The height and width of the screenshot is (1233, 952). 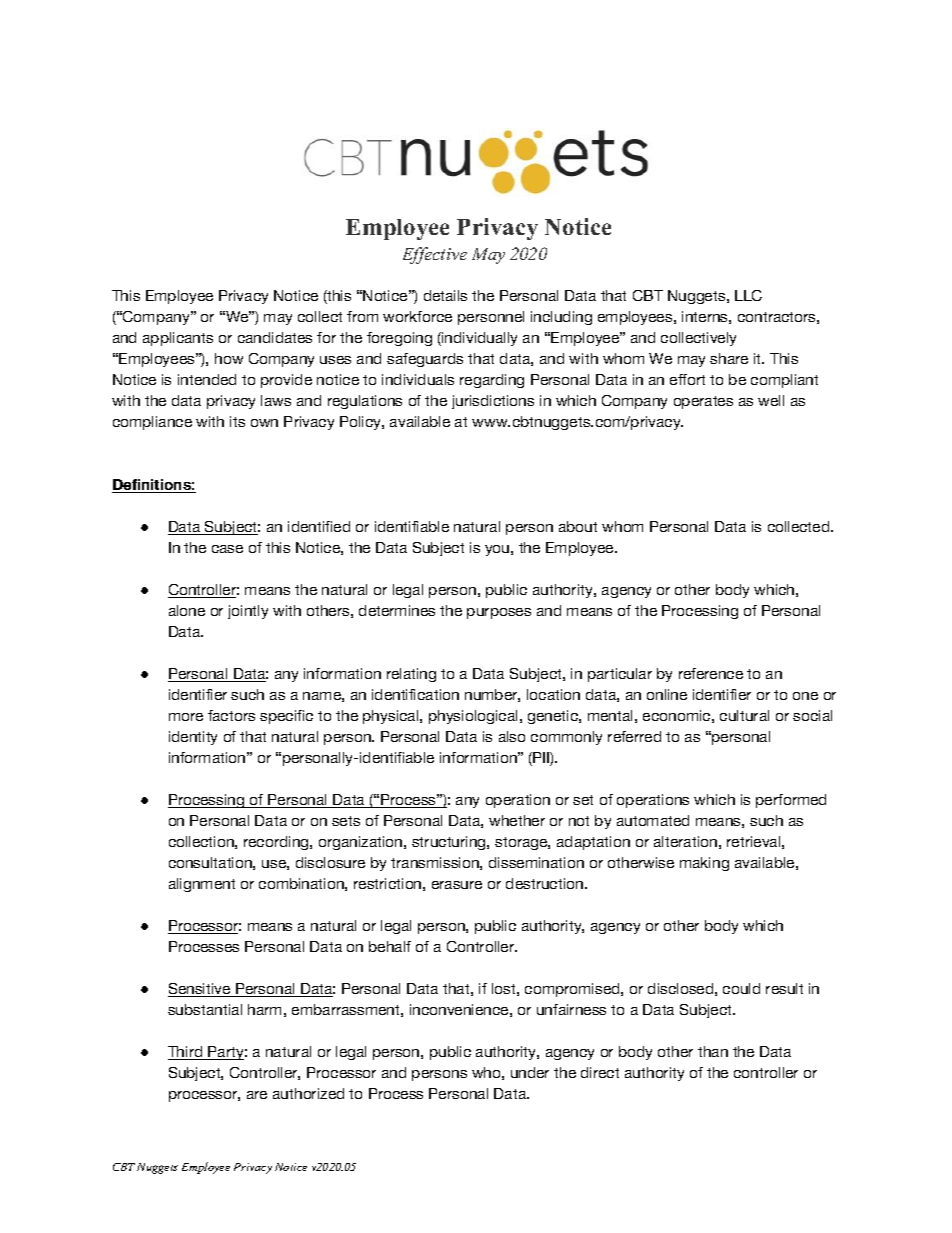 What do you see at coordinates (275, 337) in the screenshot?
I see `candidates` at bounding box center [275, 337].
